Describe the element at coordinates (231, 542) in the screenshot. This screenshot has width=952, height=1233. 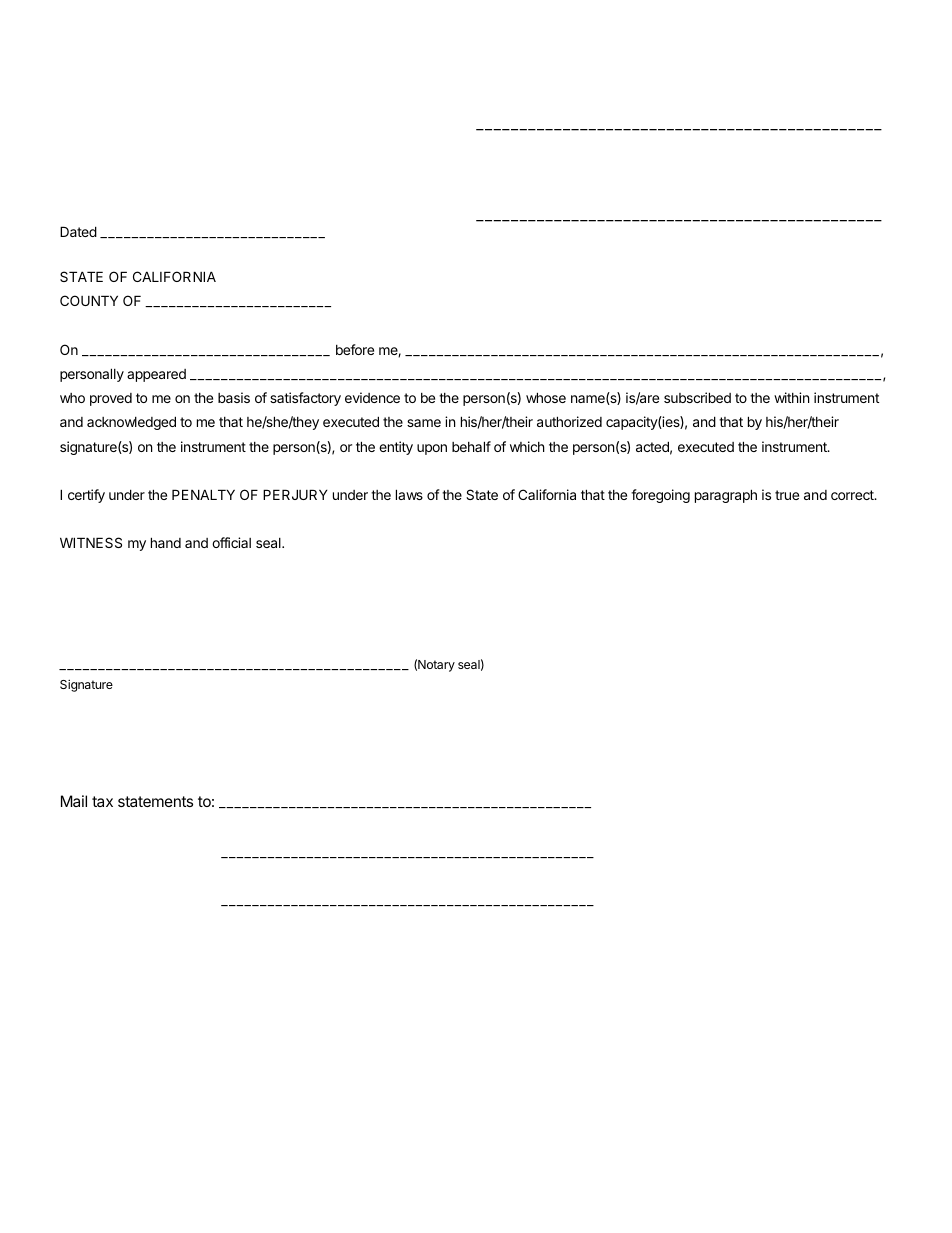
I see `official` at that location.
